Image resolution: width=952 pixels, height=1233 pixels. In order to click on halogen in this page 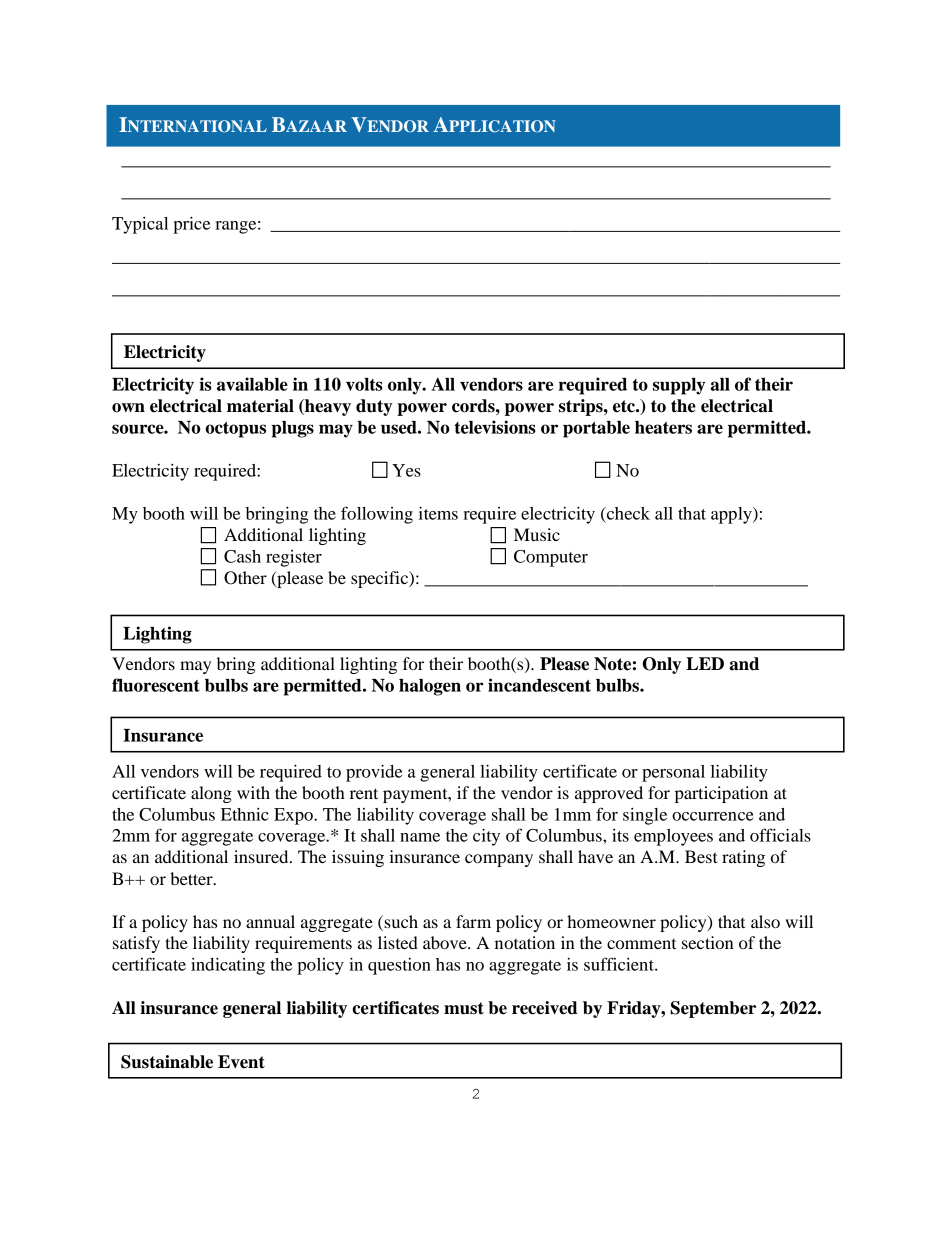, I will do `click(430, 687)`.
